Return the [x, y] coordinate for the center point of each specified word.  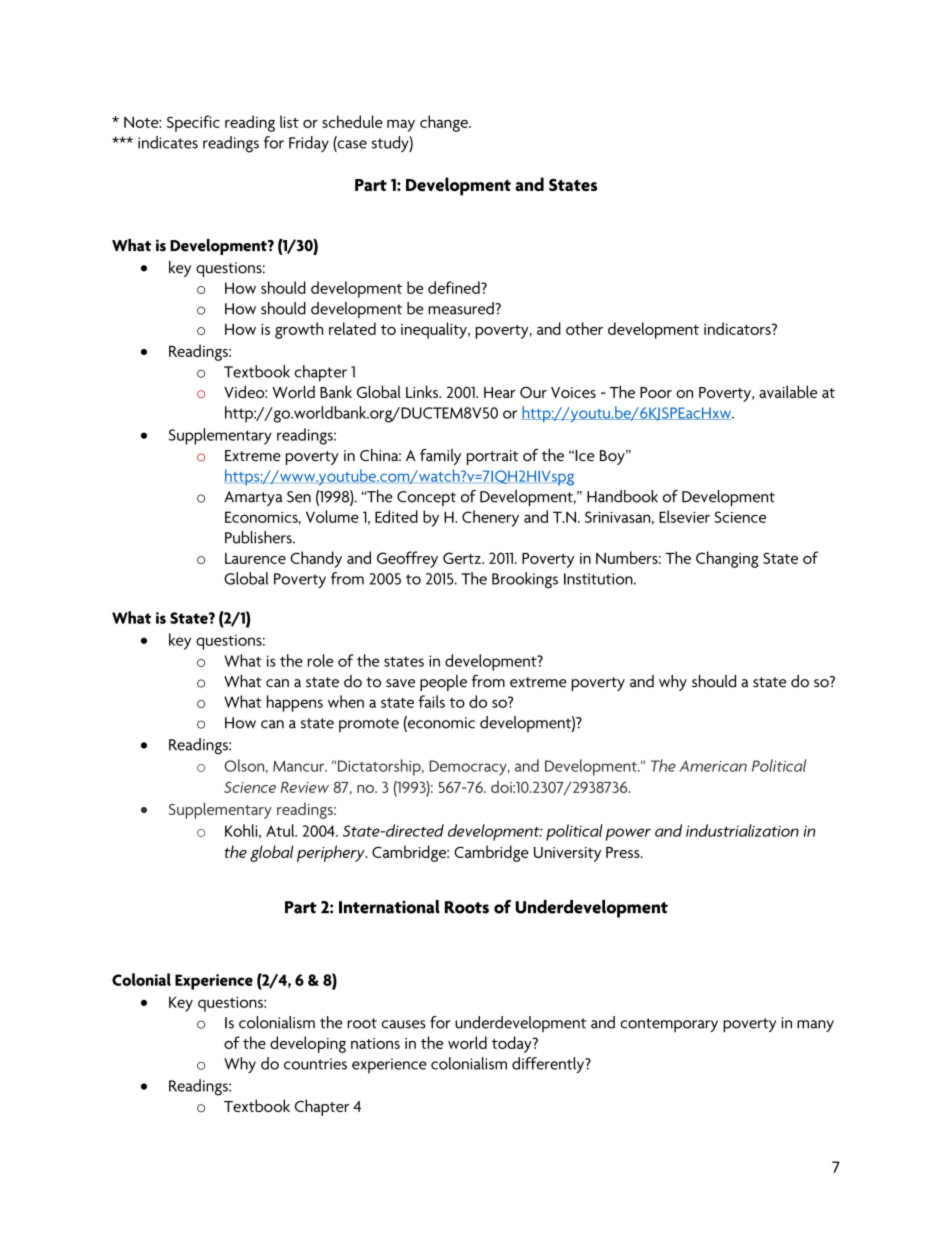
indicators [738, 328]
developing [308, 1044]
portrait [493, 457]
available [788, 391]
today [513, 1044]
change [445, 123]
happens [295, 703]
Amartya [253, 498]
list [289, 121]
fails [431, 701]
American [713, 766]
